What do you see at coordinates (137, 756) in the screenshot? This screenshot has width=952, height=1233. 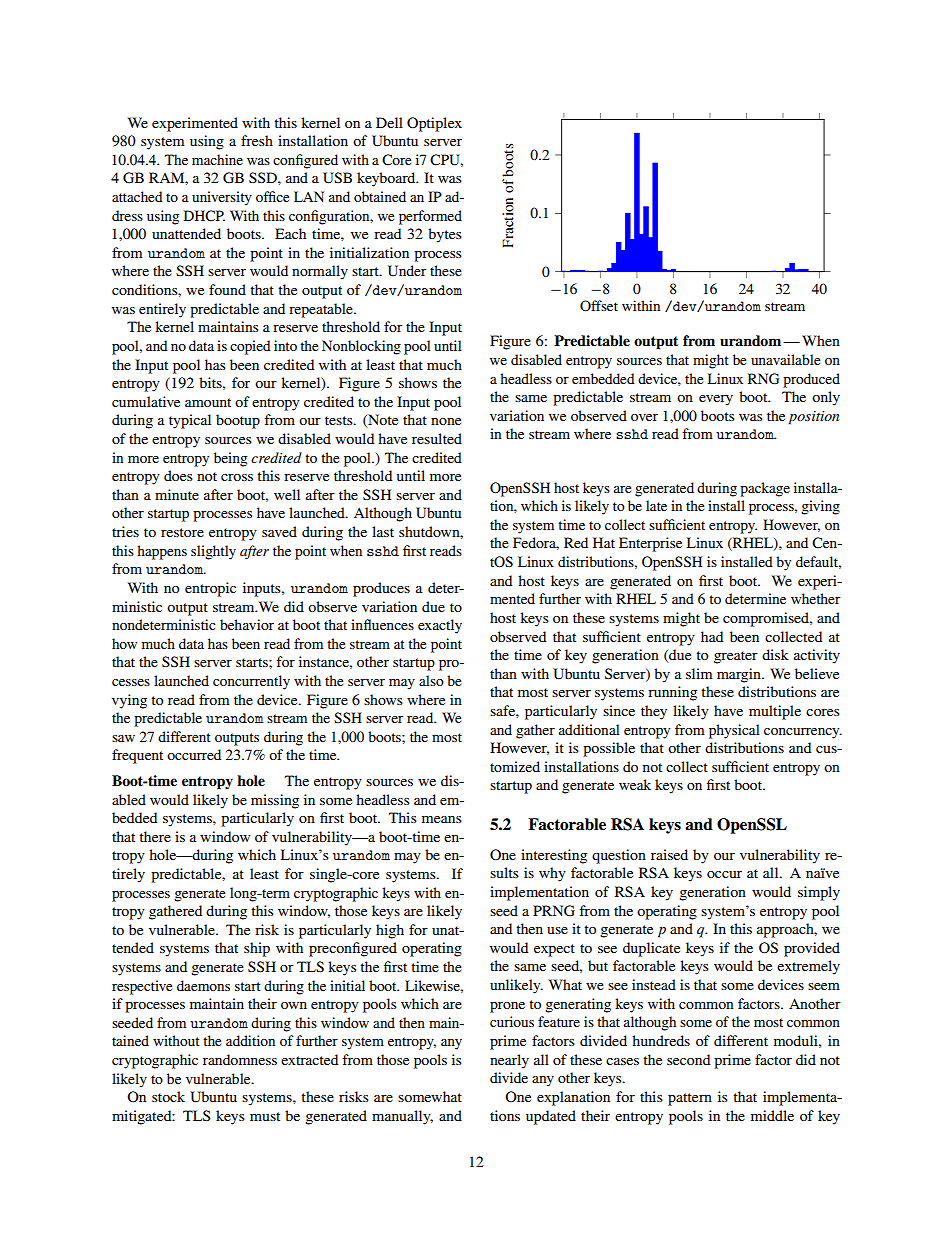 I see `frequent` at bounding box center [137, 756].
